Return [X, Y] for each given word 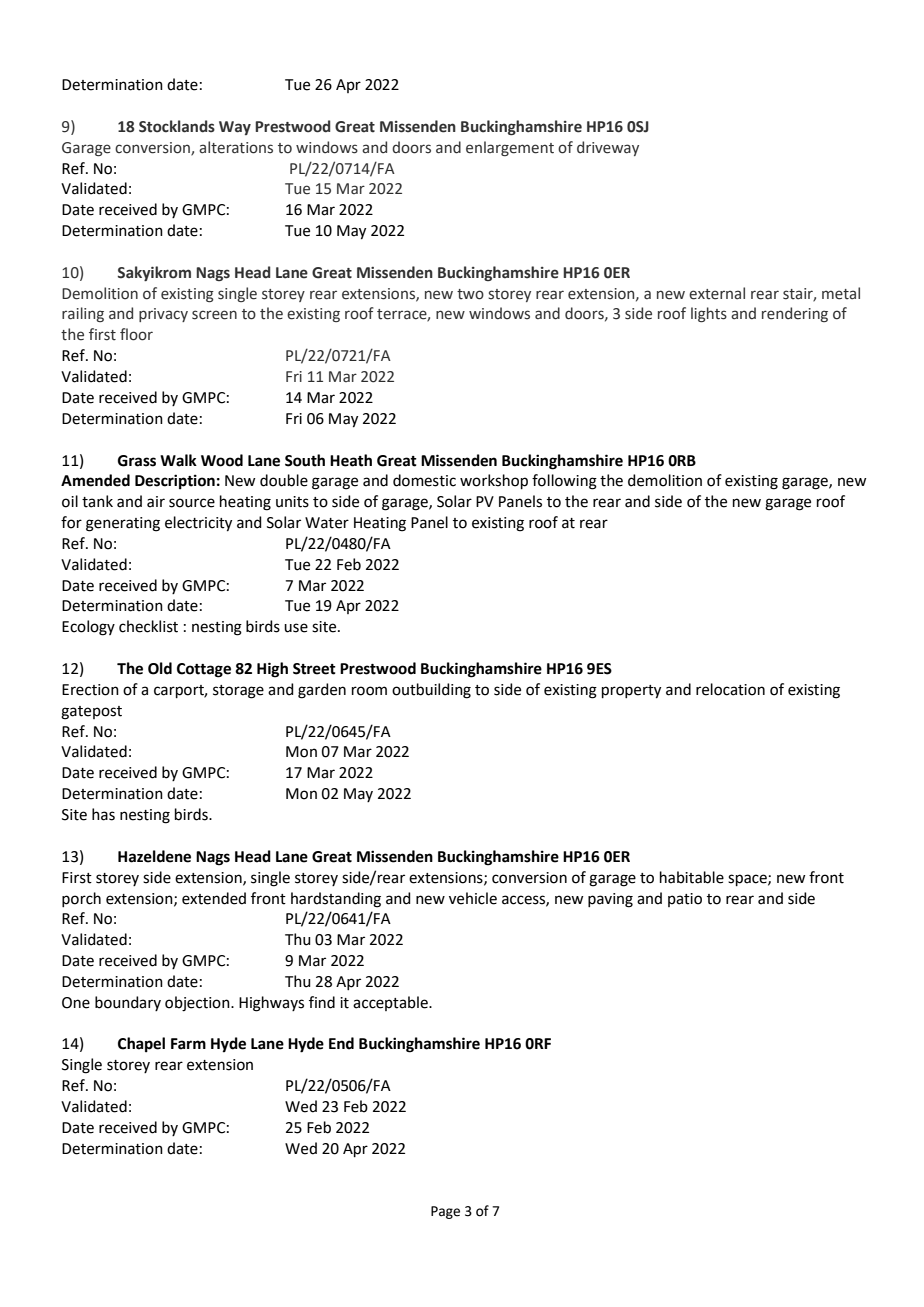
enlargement [510, 148]
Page [445, 1212]
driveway [608, 148]
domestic [424, 480]
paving [610, 900]
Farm [188, 1044]
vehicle [473, 898]
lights [709, 314]
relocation [730, 689]
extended [214, 898]
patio [685, 900]
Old [160, 668]
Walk [178, 460]
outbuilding [431, 691]
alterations [236, 147]
